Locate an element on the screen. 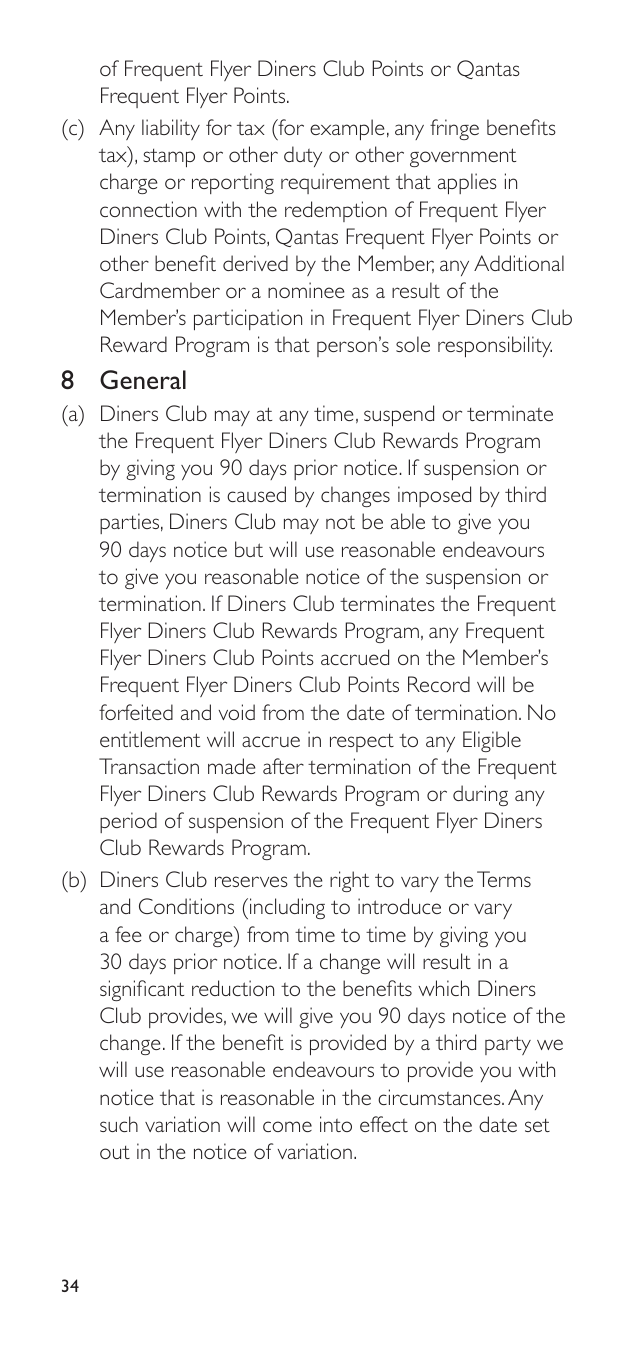 The image size is (635, 1347). suspend is located at coordinates (399, 416).
